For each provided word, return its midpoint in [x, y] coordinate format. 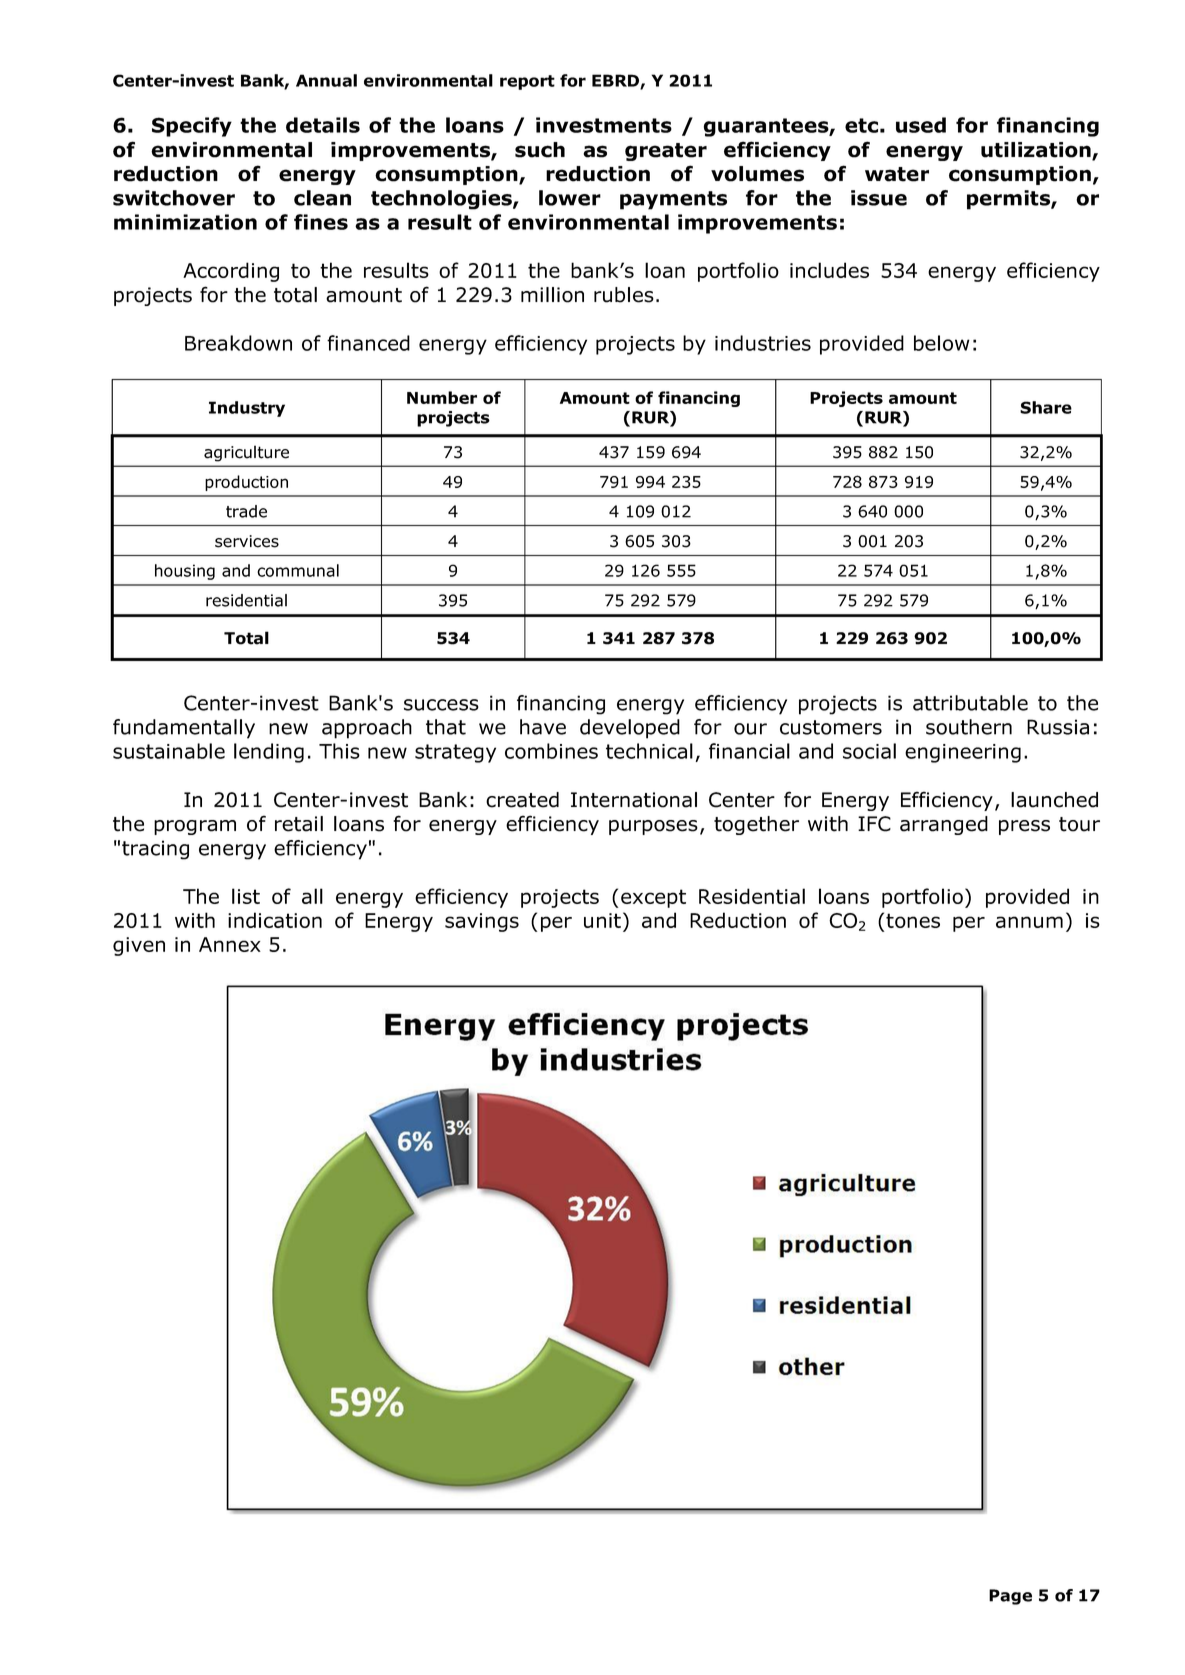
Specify [192, 127]
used [921, 125]
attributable [970, 703]
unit [602, 920]
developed [630, 729]
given [139, 946]
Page [1010, 1597]
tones [913, 920]
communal [298, 570]
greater [666, 152]
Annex [230, 944]
